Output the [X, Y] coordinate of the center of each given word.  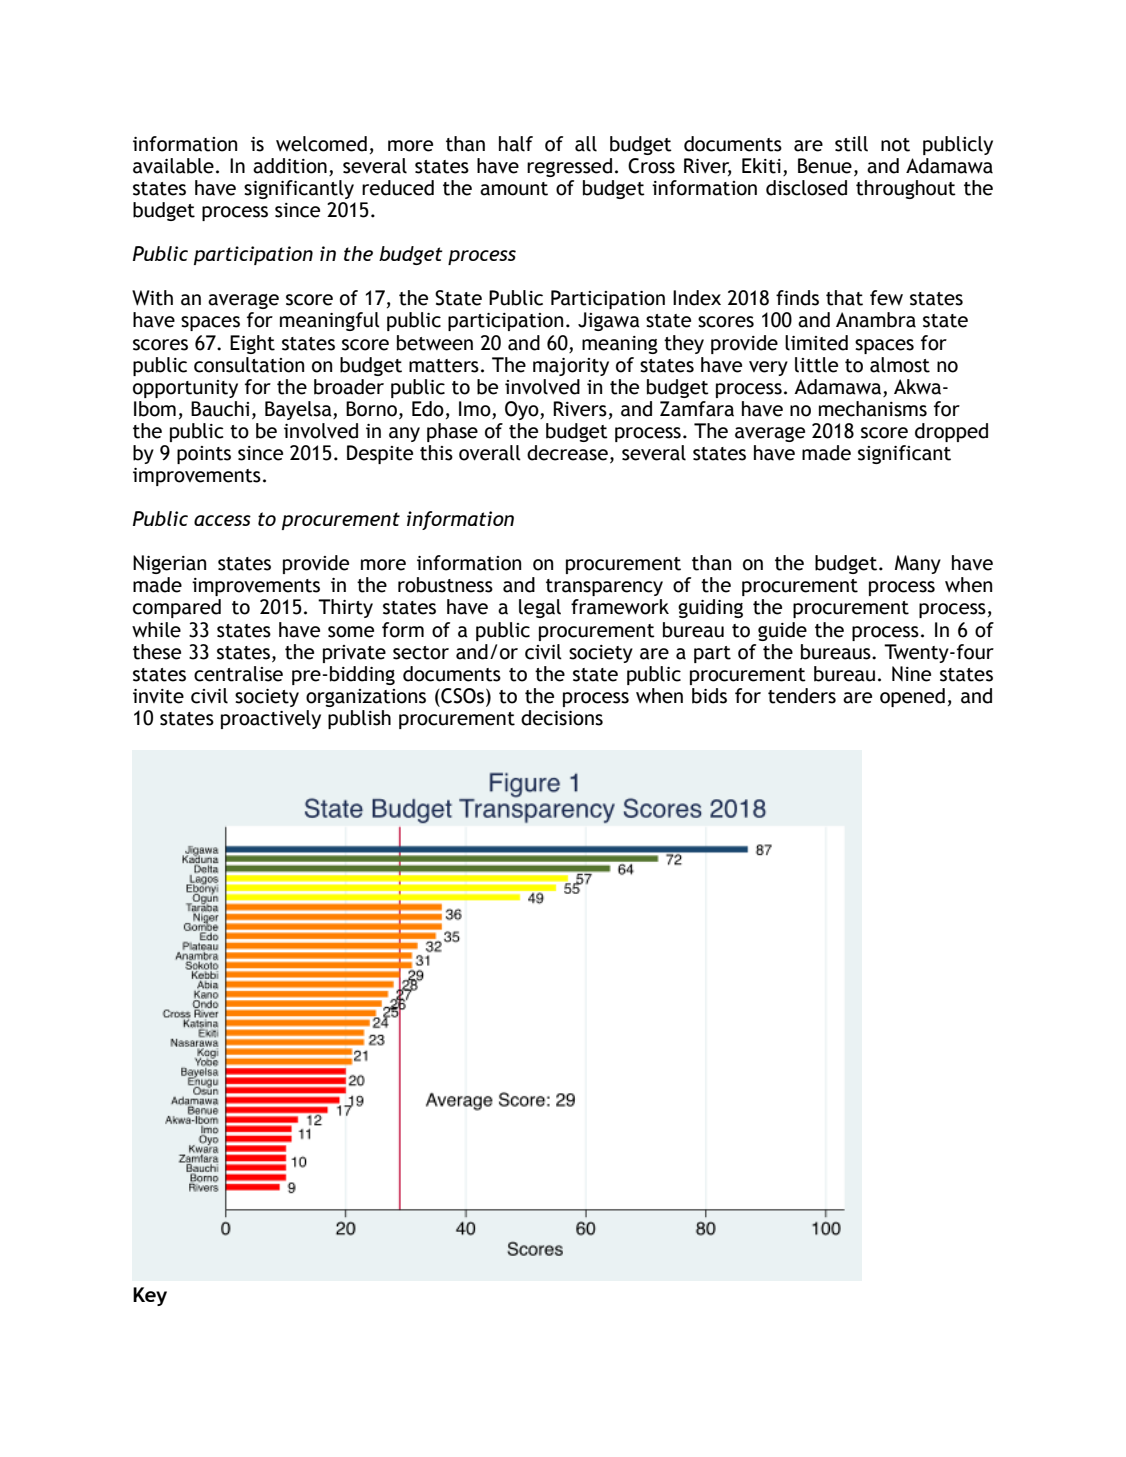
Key [150, 1296]
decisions [562, 718]
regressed [569, 167]
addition [290, 166]
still [851, 144]
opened [912, 697]
